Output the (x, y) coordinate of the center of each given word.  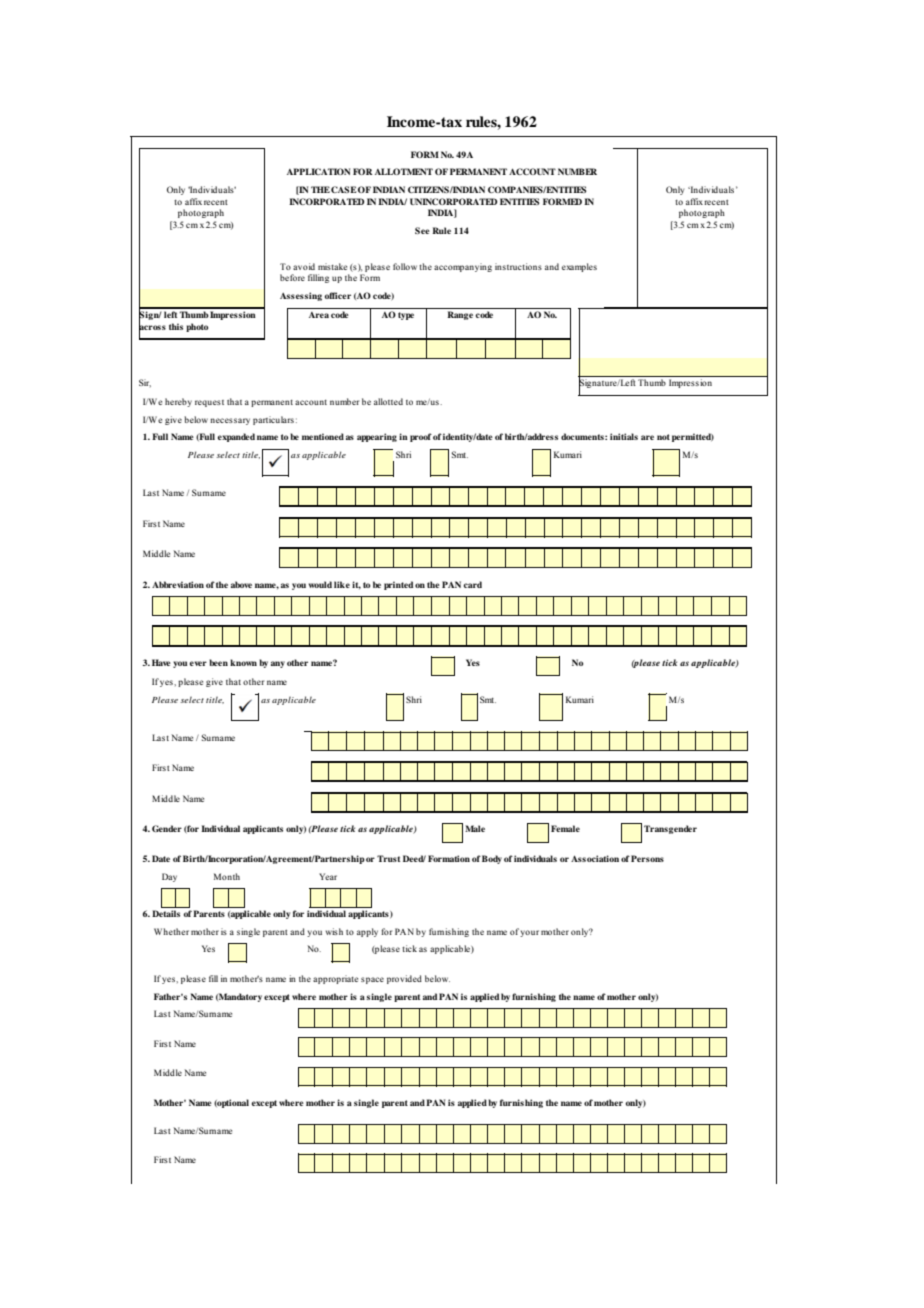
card (473, 584)
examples (579, 267)
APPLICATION (318, 171)
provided (404, 979)
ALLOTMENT (404, 171)
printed (398, 585)
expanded (236, 437)
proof (421, 437)
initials (624, 436)
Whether (171, 931)
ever (198, 663)
